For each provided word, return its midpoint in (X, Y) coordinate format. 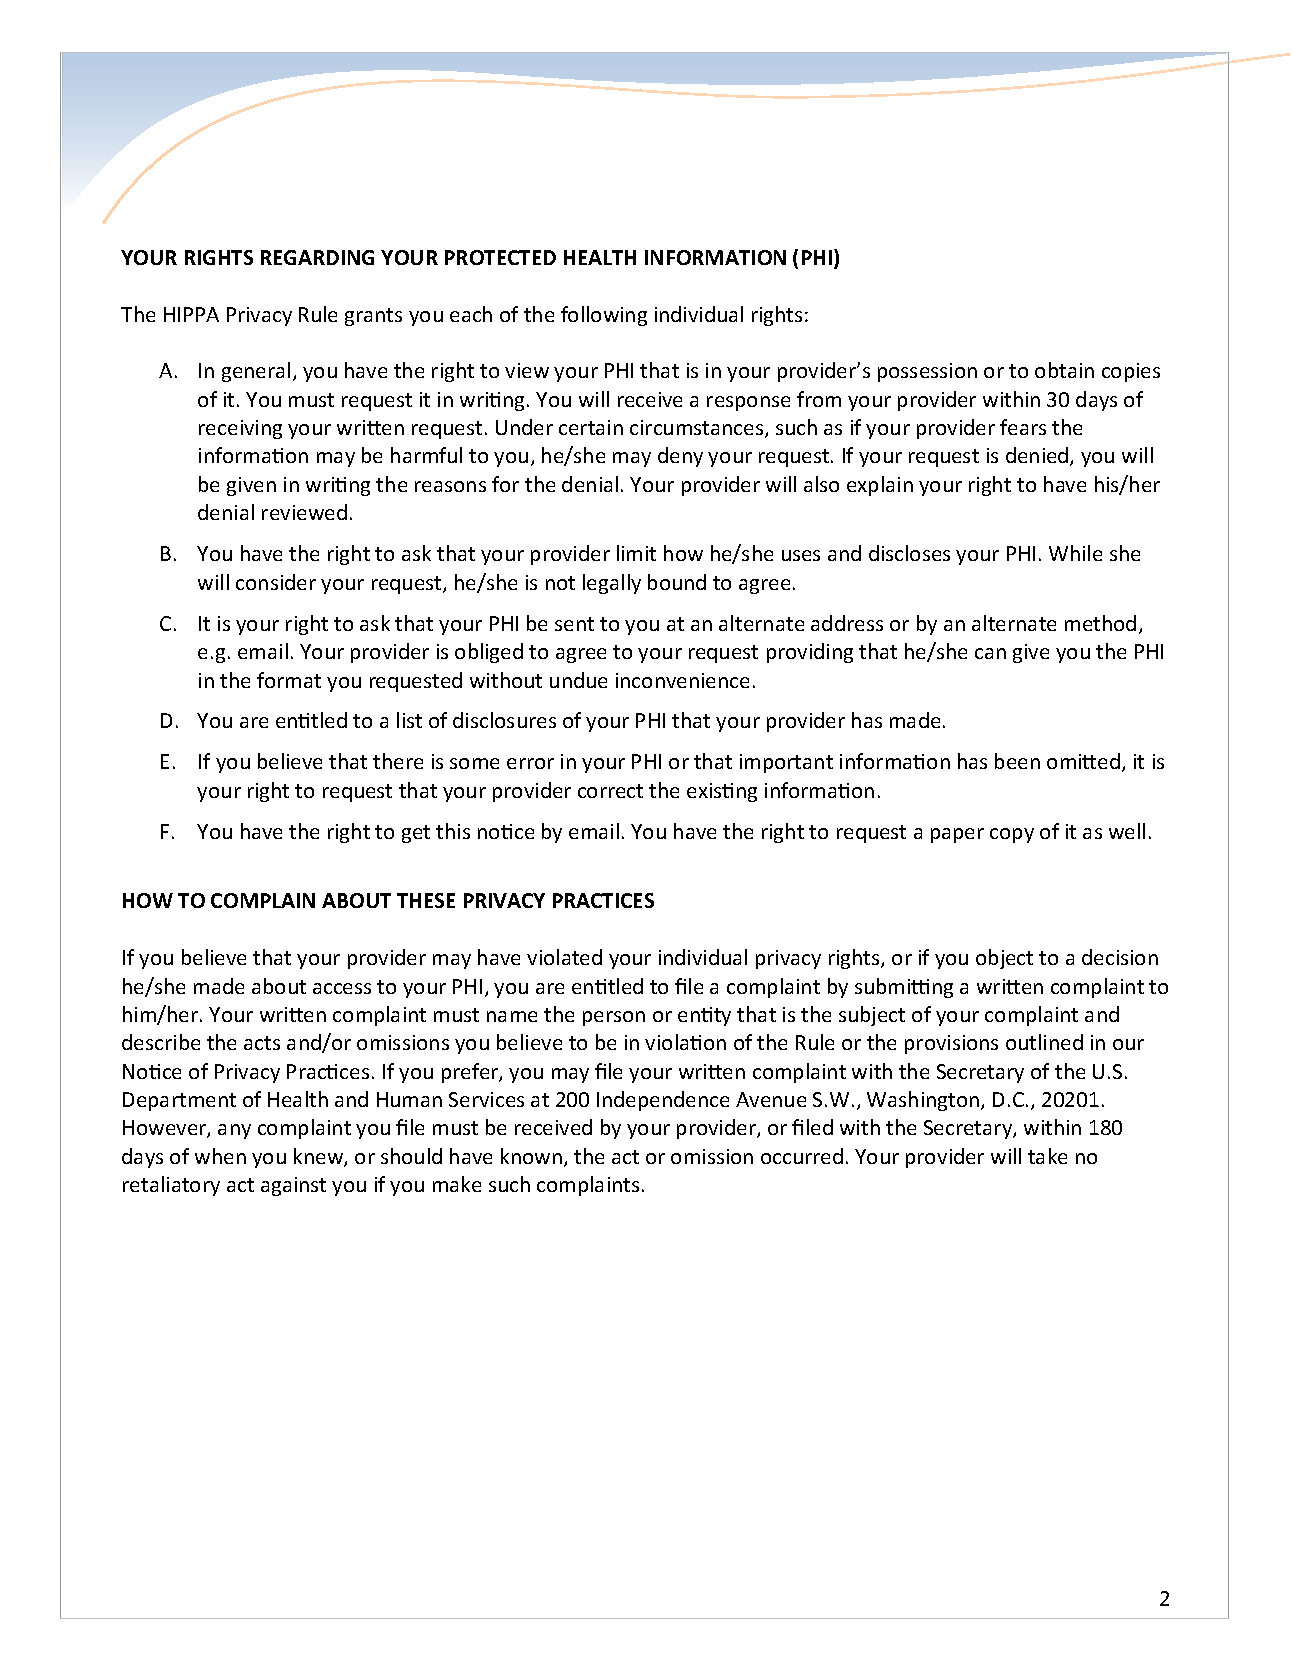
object (1004, 959)
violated (564, 957)
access (342, 988)
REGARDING (317, 257)
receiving (240, 429)
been (1017, 761)
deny (680, 457)
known (531, 1156)
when (220, 1156)
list (409, 720)
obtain (1064, 370)
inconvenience (682, 680)
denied (1038, 456)
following (604, 316)
